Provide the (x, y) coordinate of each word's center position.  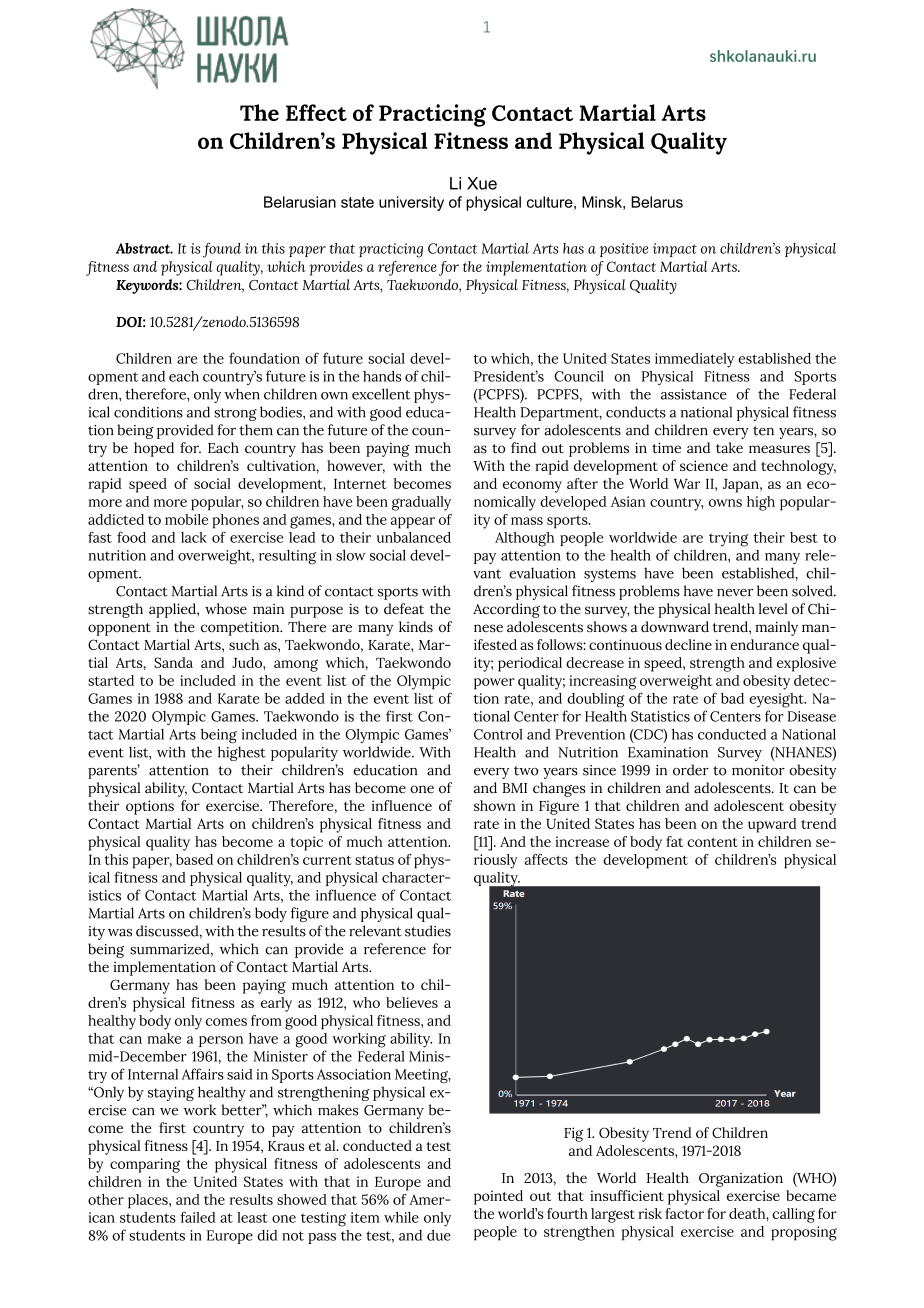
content (712, 842)
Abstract (144, 248)
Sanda (173, 662)
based (194, 859)
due (439, 1235)
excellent (381, 394)
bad (732, 698)
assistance (694, 394)
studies (428, 931)
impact (675, 250)
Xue (482, 183)
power (494, 684)
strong (235, 414)
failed (198, 1217)
